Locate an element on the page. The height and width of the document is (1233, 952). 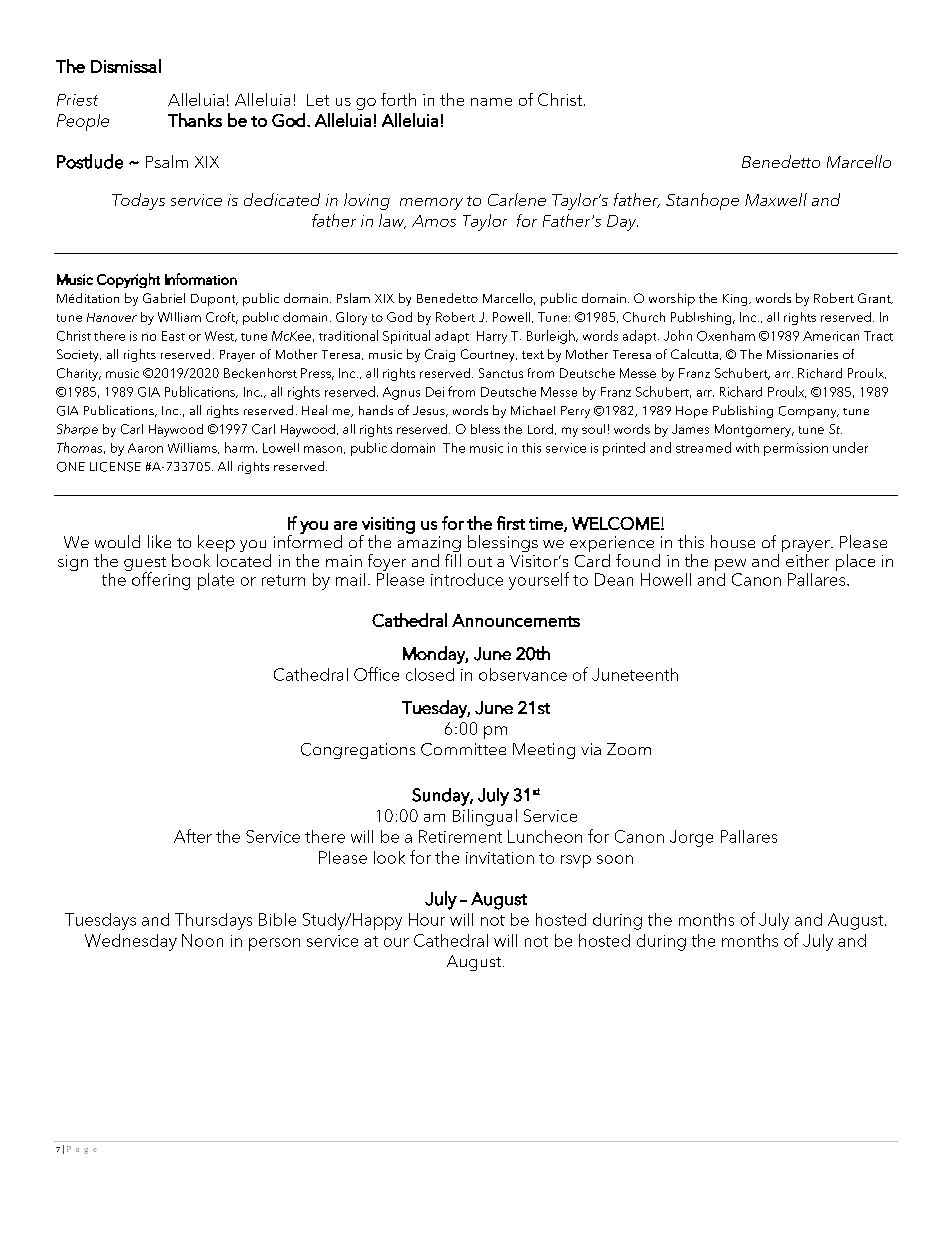
name is located at coordinates (491, 102).
